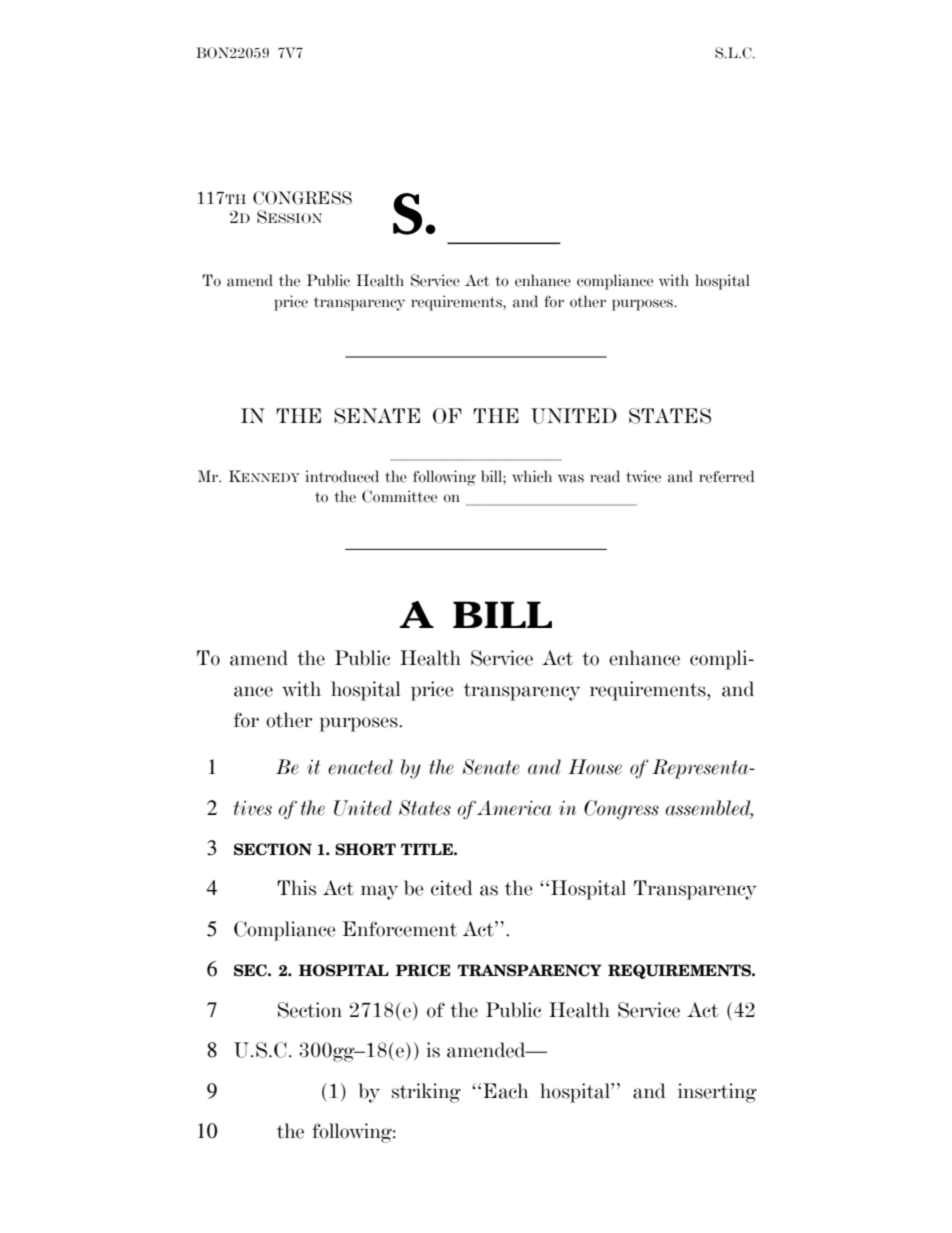 The width and height of the document is (952, 1233). What do you see at coordinates (595, 767) in the document?
I see `House` at bounding box center [595, 767].
